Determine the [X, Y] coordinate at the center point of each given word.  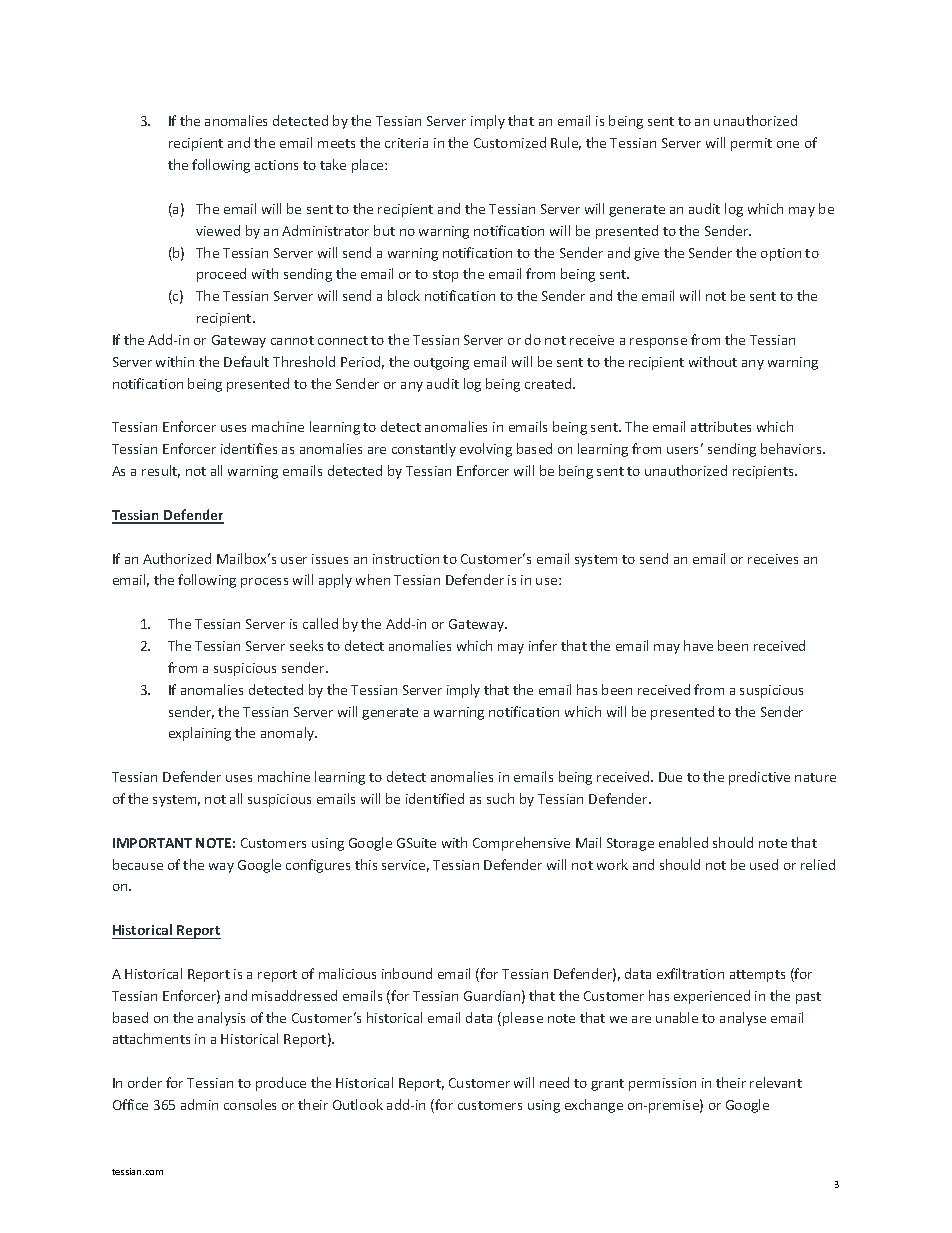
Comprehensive [521, 844]
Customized [510, 142]
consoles [250, 1104]
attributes [721, 426]
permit [751, 144]
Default [246, 361]
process [264, 583]
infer [543, 645]
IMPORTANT [152, 843]
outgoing [441, 363]
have [698, 645]
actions [276, 165]
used [764, 864]
